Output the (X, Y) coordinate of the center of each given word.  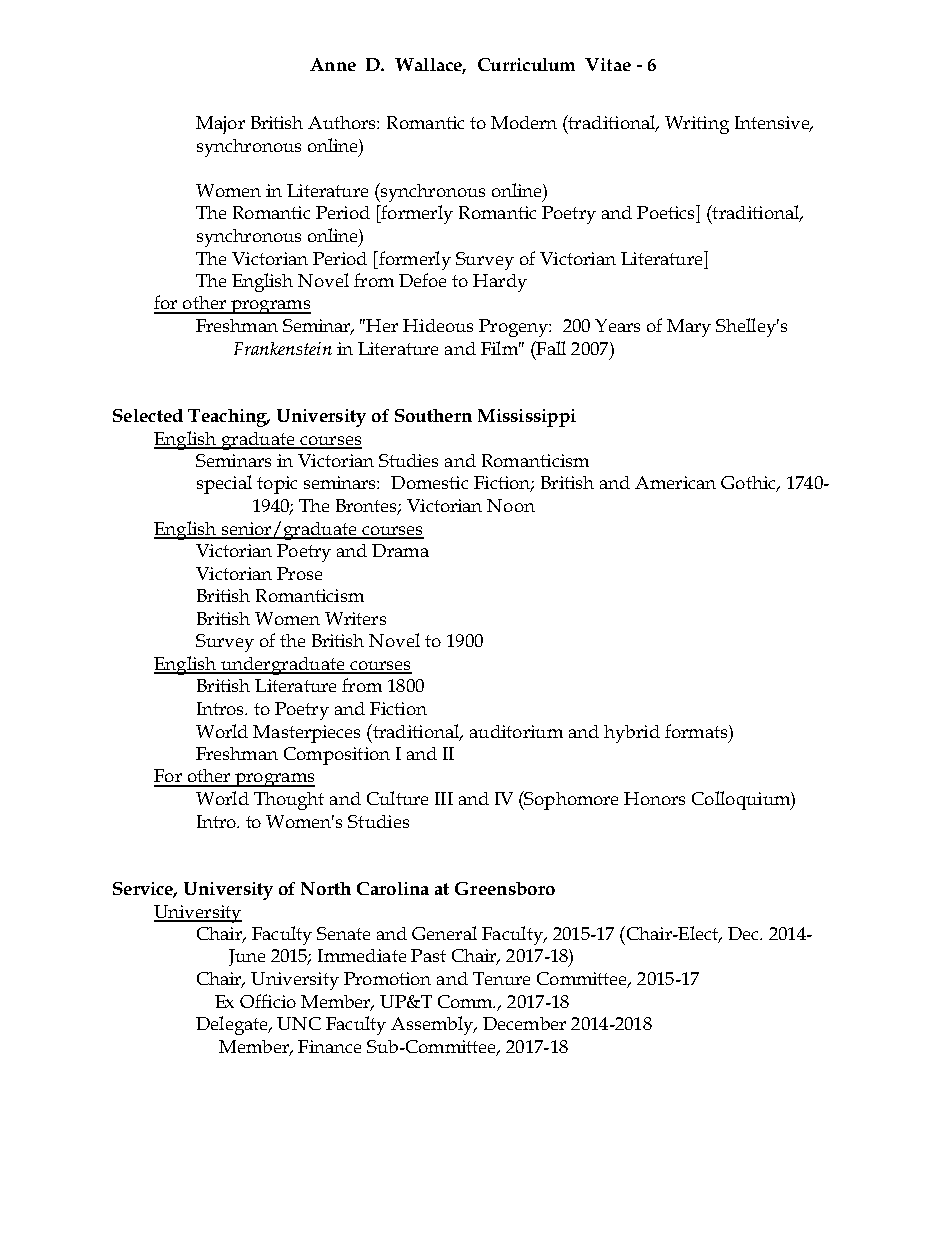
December (524, 1023)
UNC (299, 1023)
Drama (400, 550)
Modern (524, 122)
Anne (333, 64)
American (675, 482)
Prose (299, 573)
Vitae (608, 64)
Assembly (433, 1025)
